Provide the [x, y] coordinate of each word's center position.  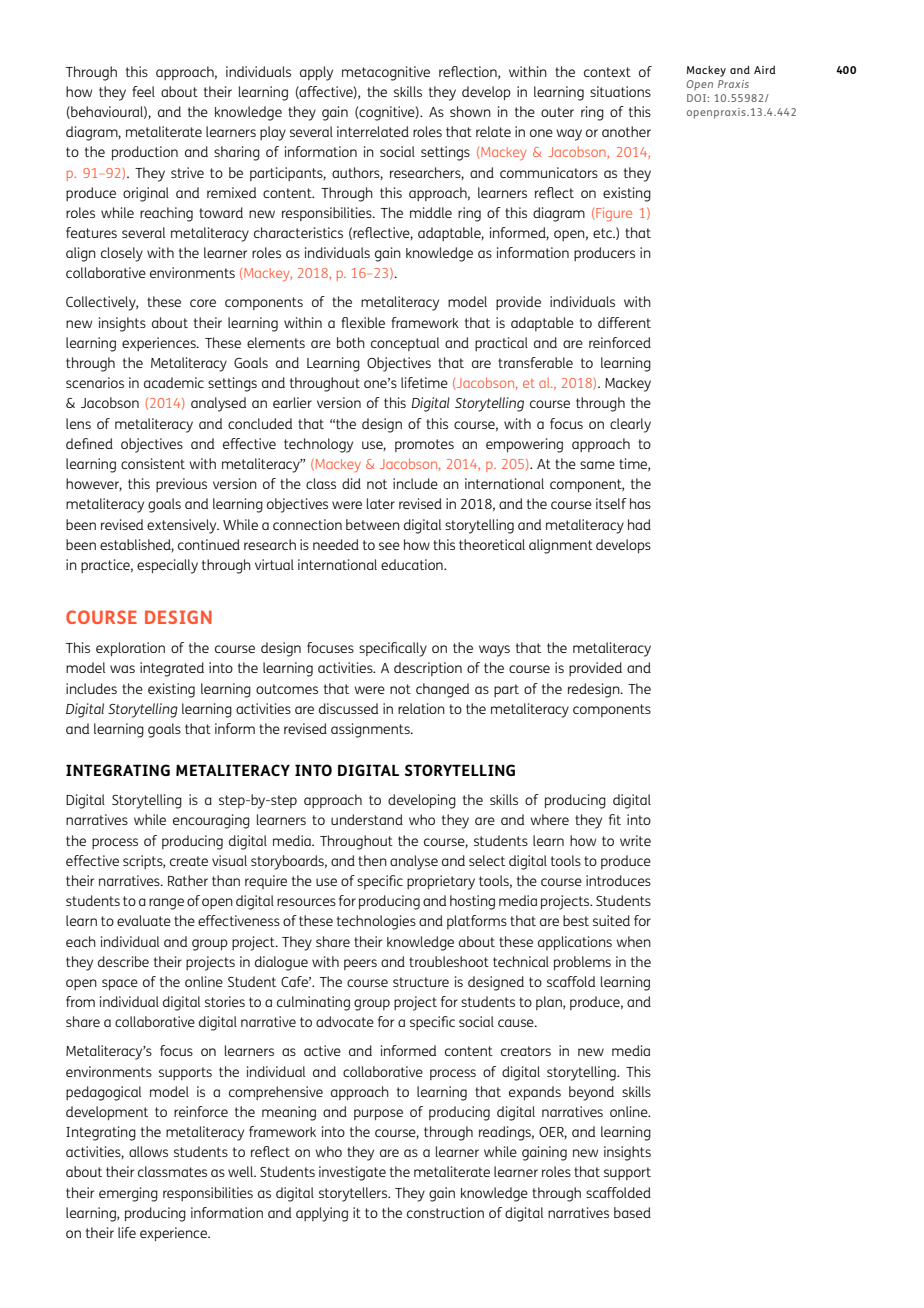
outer [557, 112]
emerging [128, 1194]
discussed [348, 708]
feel [143, 91]
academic [174, 382]
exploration [130, 649]
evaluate [144, 920]
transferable [535, 362]
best [576, 920]
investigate [352, 1173]
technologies [376, 922]
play [273, 133]
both [351, 342]
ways [494, 651]
